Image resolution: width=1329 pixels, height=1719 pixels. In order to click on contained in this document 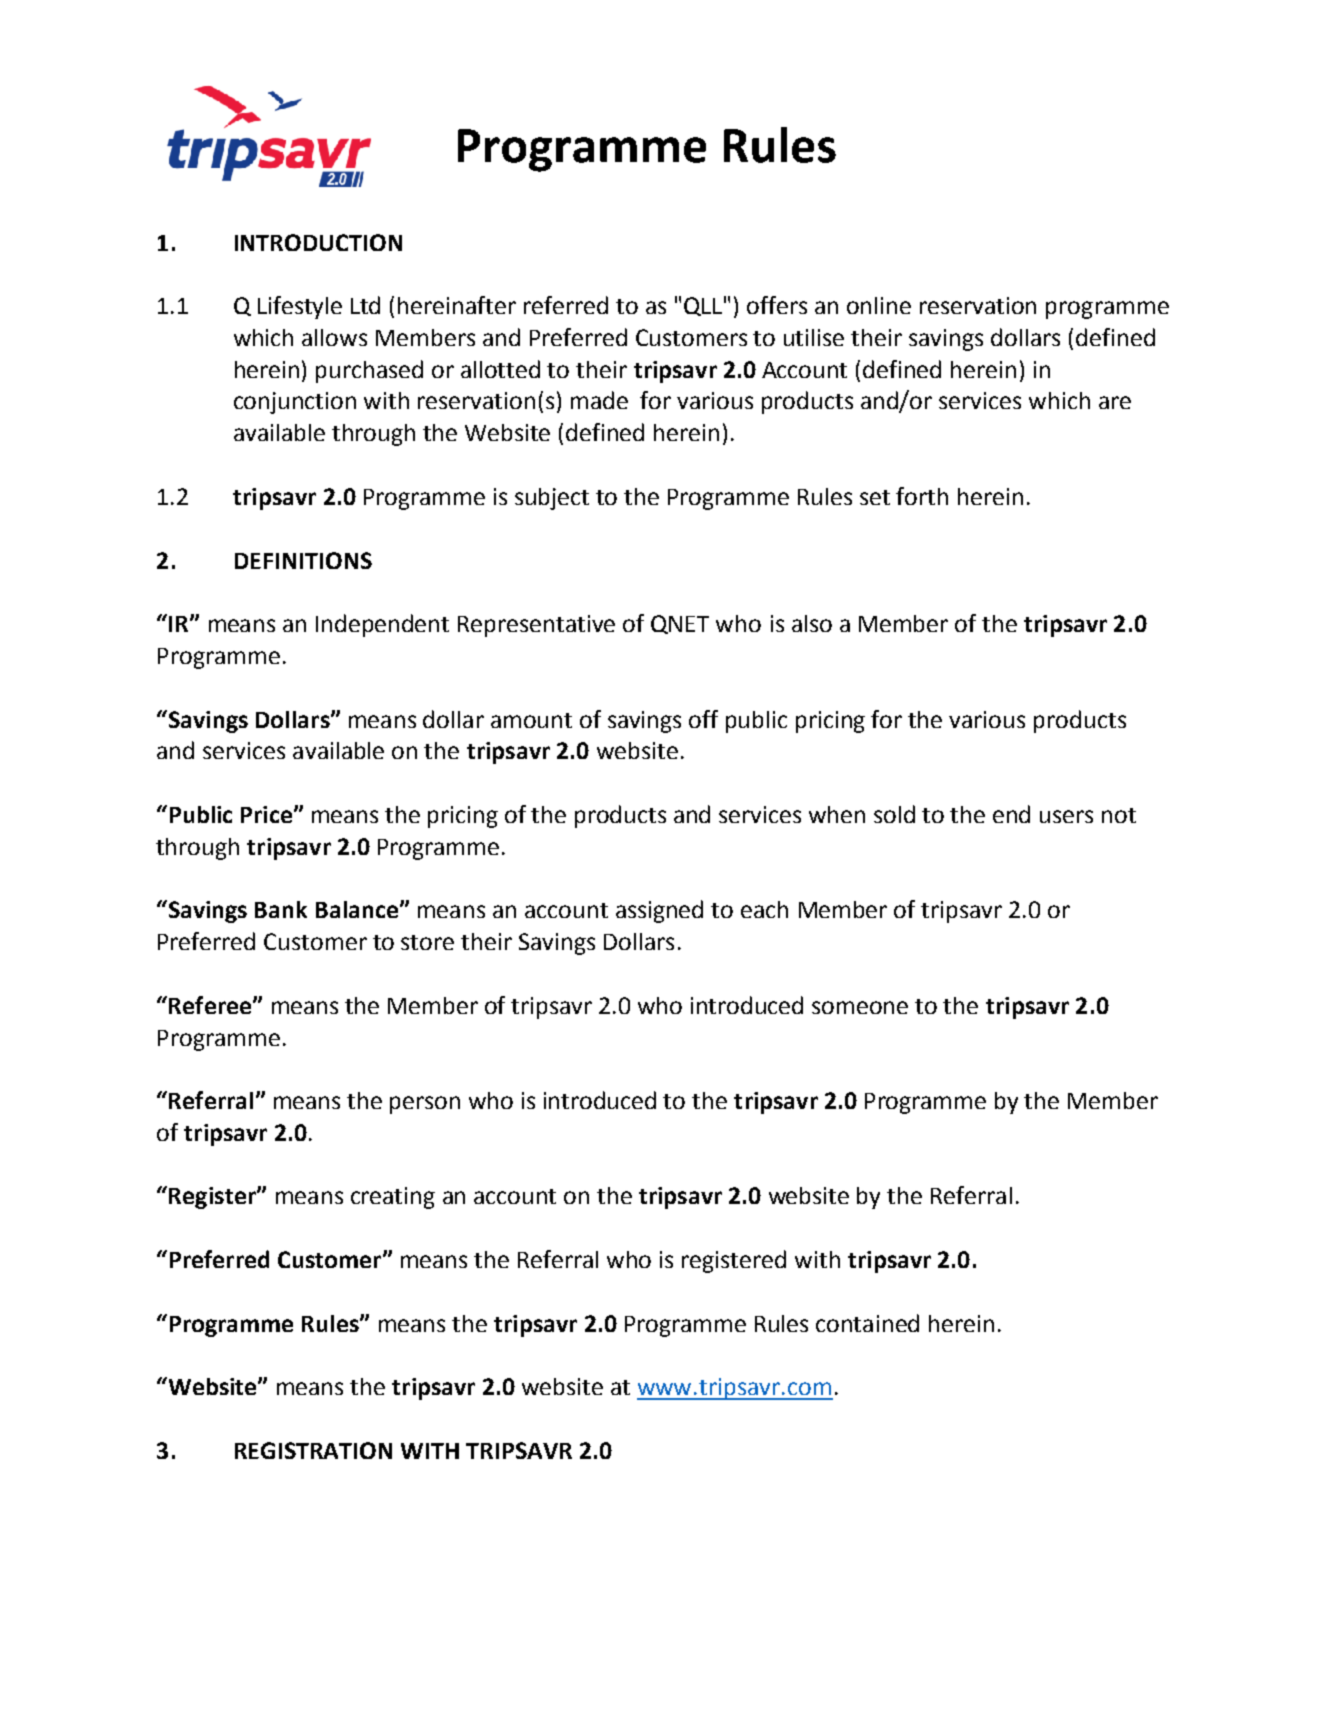, I will do `click(867, 1323)`.
